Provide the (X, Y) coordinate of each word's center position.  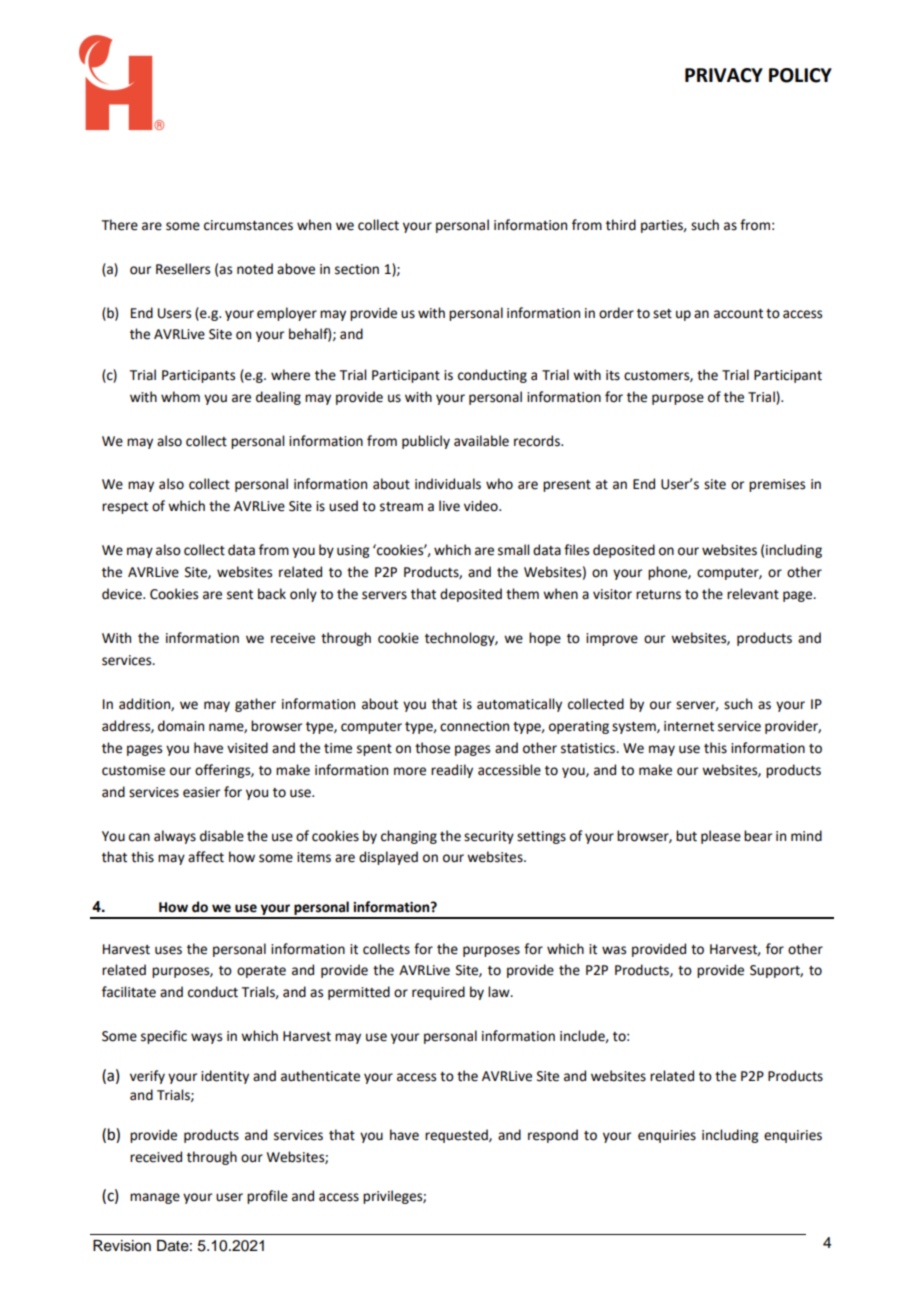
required (438, 993)
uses (168, 950)
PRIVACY (724, 75)
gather (255, 705)
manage (155, 1198)
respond (553, 1136)
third (621, 225)
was (614, 950)
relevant (753, 594)
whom (180, 397)
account (738, 314)
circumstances (248, 225)
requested (457, 1136)
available (481, 441)
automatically (519, 705)
